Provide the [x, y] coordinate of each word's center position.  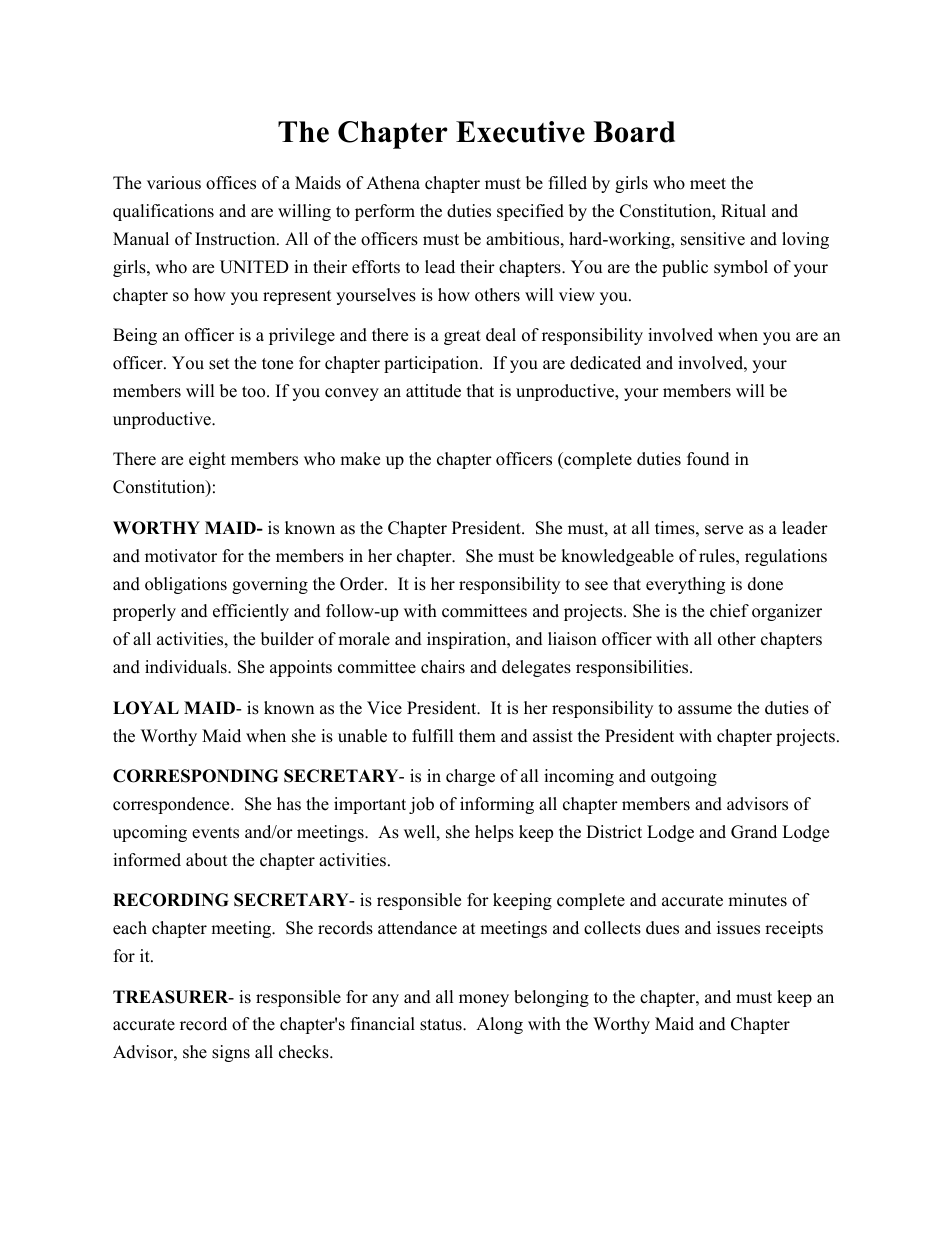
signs [231, 1053]
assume [705, 710]
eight [207, 460]
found [708, 459]
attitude [433, 391]
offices [231, 183]
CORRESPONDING [195, 776]
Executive [520, 132]
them [477, 736]
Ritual [743, 211]
